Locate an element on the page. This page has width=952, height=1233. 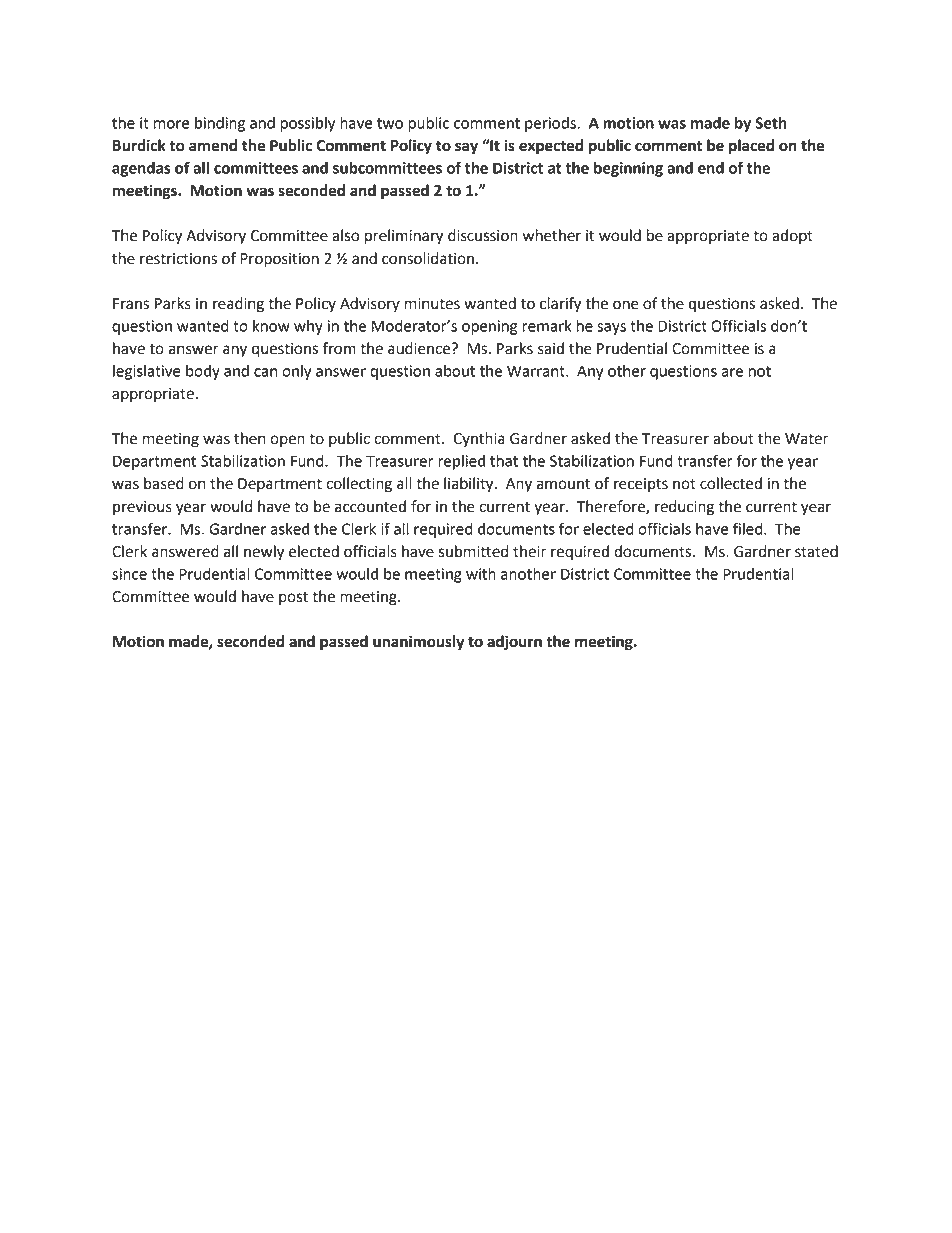
placed is located at coordinates (751, 147).
